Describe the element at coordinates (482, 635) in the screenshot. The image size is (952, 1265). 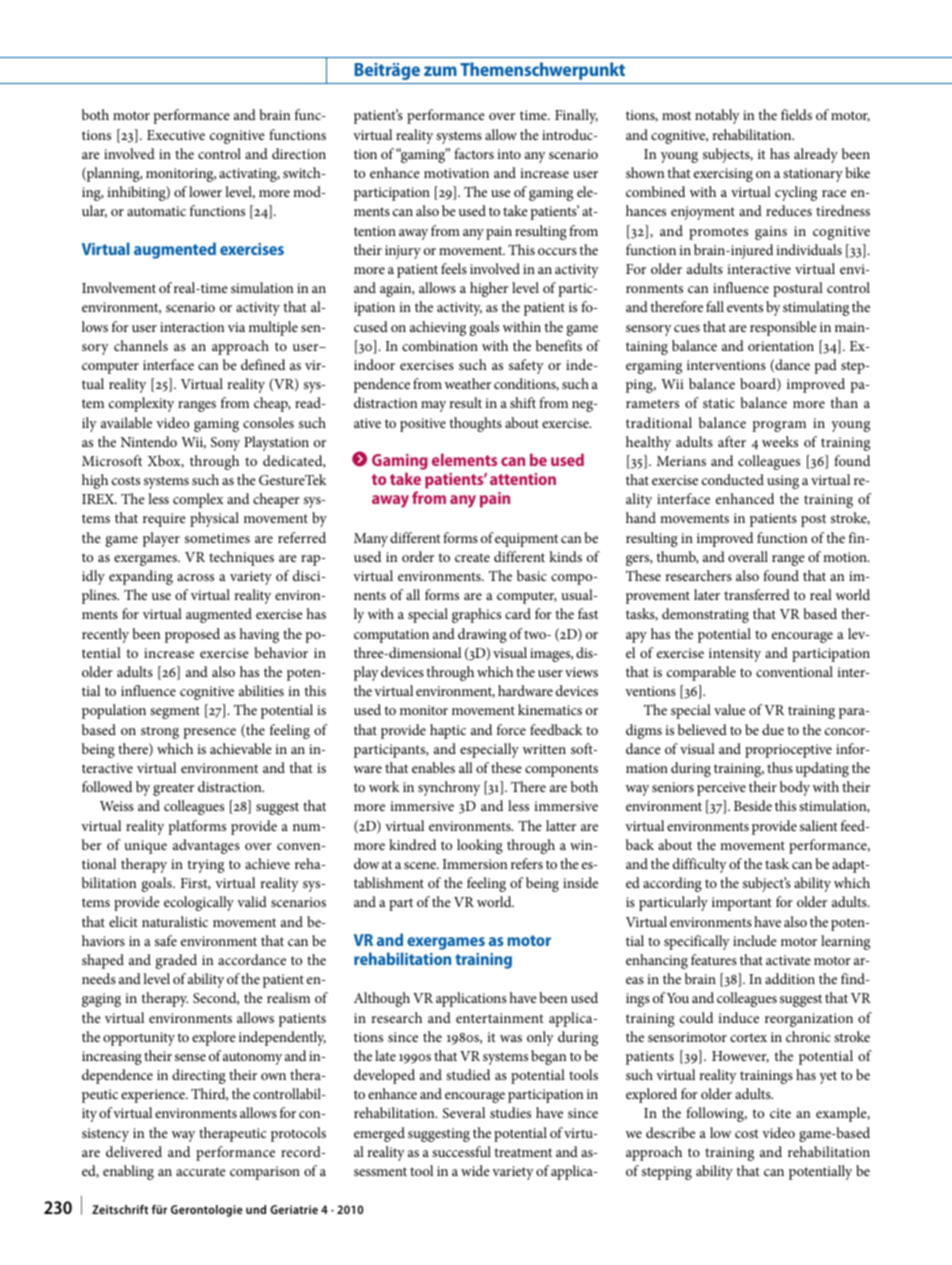
I see `drawing` at that location.
